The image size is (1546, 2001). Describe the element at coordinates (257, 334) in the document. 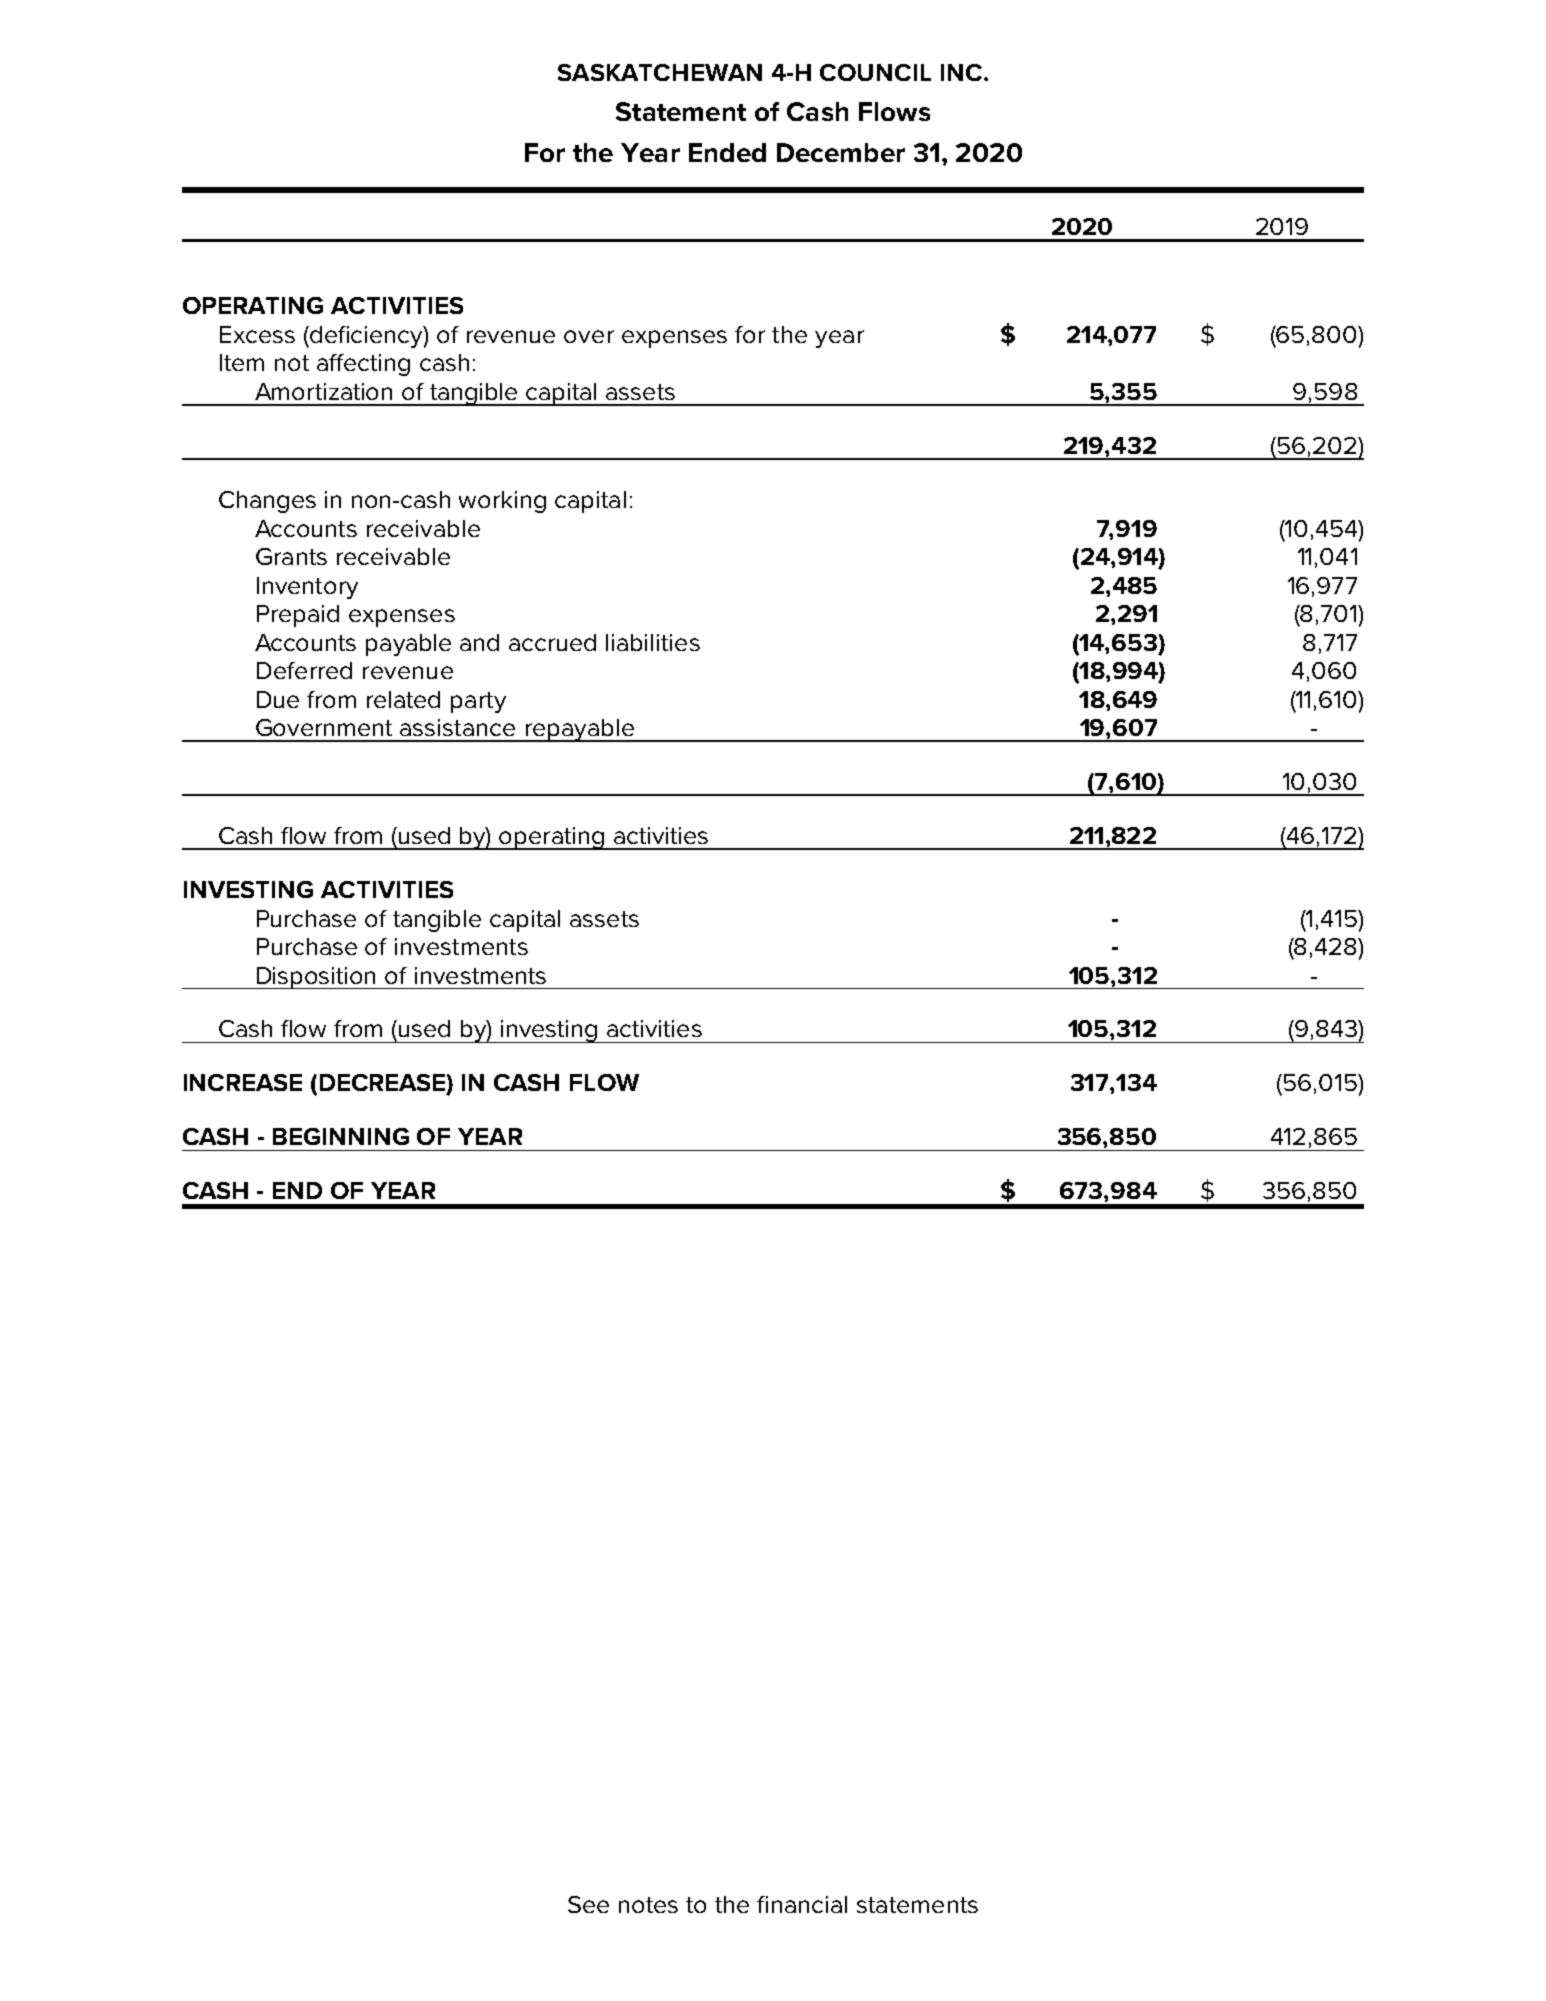

I see `Excess` at that location.
